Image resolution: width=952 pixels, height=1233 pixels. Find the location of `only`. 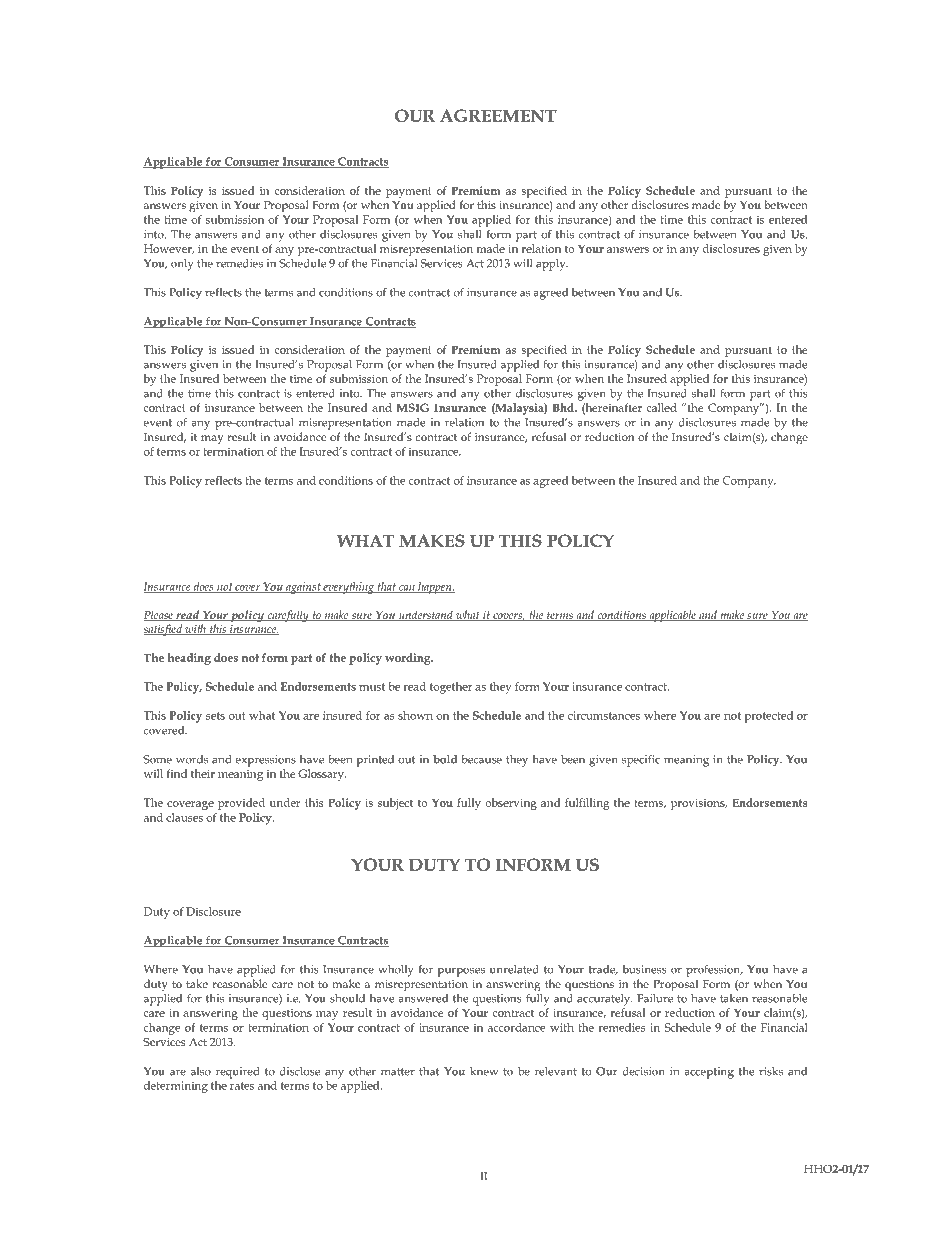

only is located at coordinates (182, 265).
